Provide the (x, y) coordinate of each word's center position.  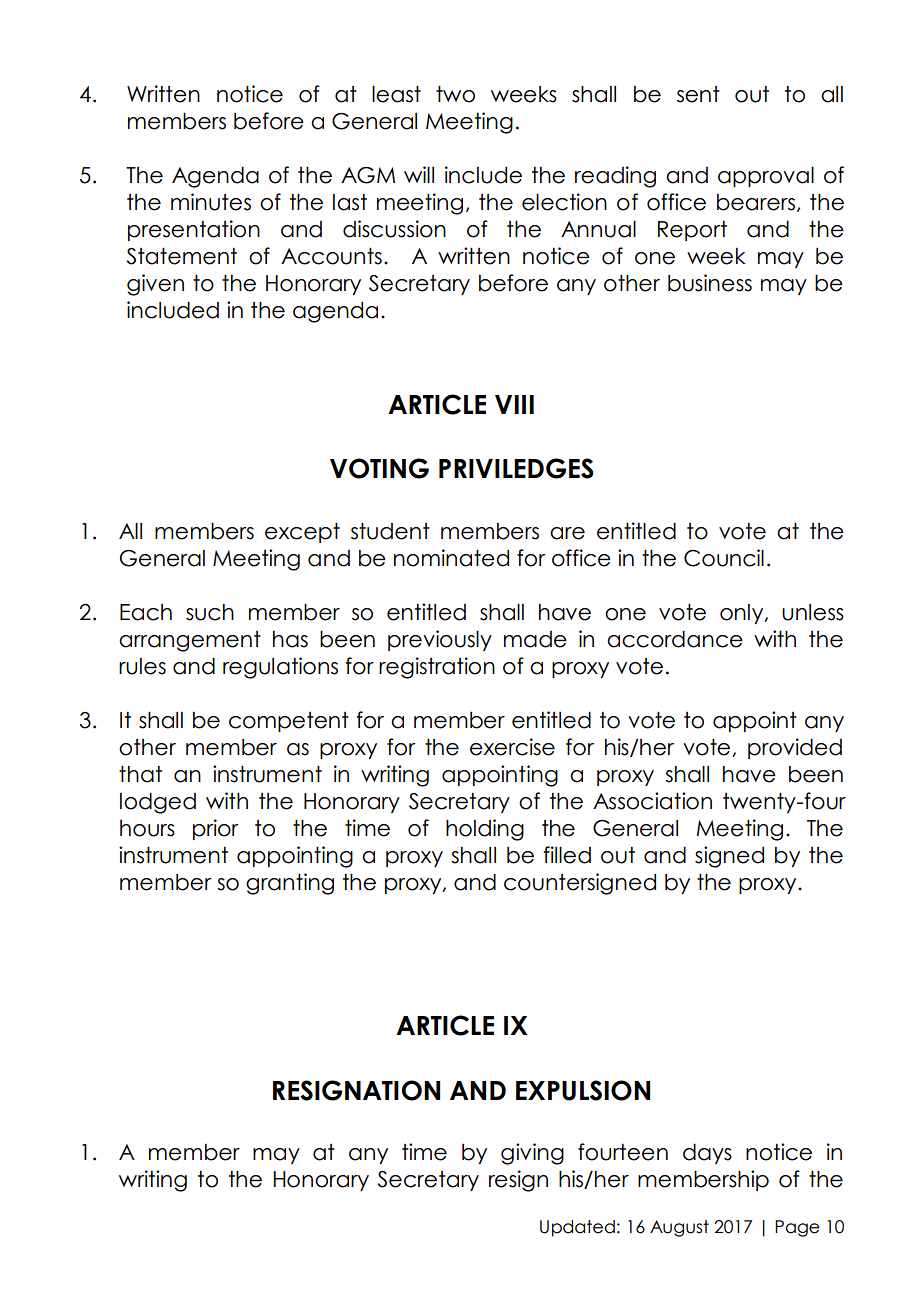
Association (652, 801)
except (302, 533)
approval (766, 177)
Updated (577, 1228)
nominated (451, 558)
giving (532, 1154)
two (455, 94)
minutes (211, 202)
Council (724, 558)
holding (485, 830)
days (707, 1154)
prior (216, 829)
